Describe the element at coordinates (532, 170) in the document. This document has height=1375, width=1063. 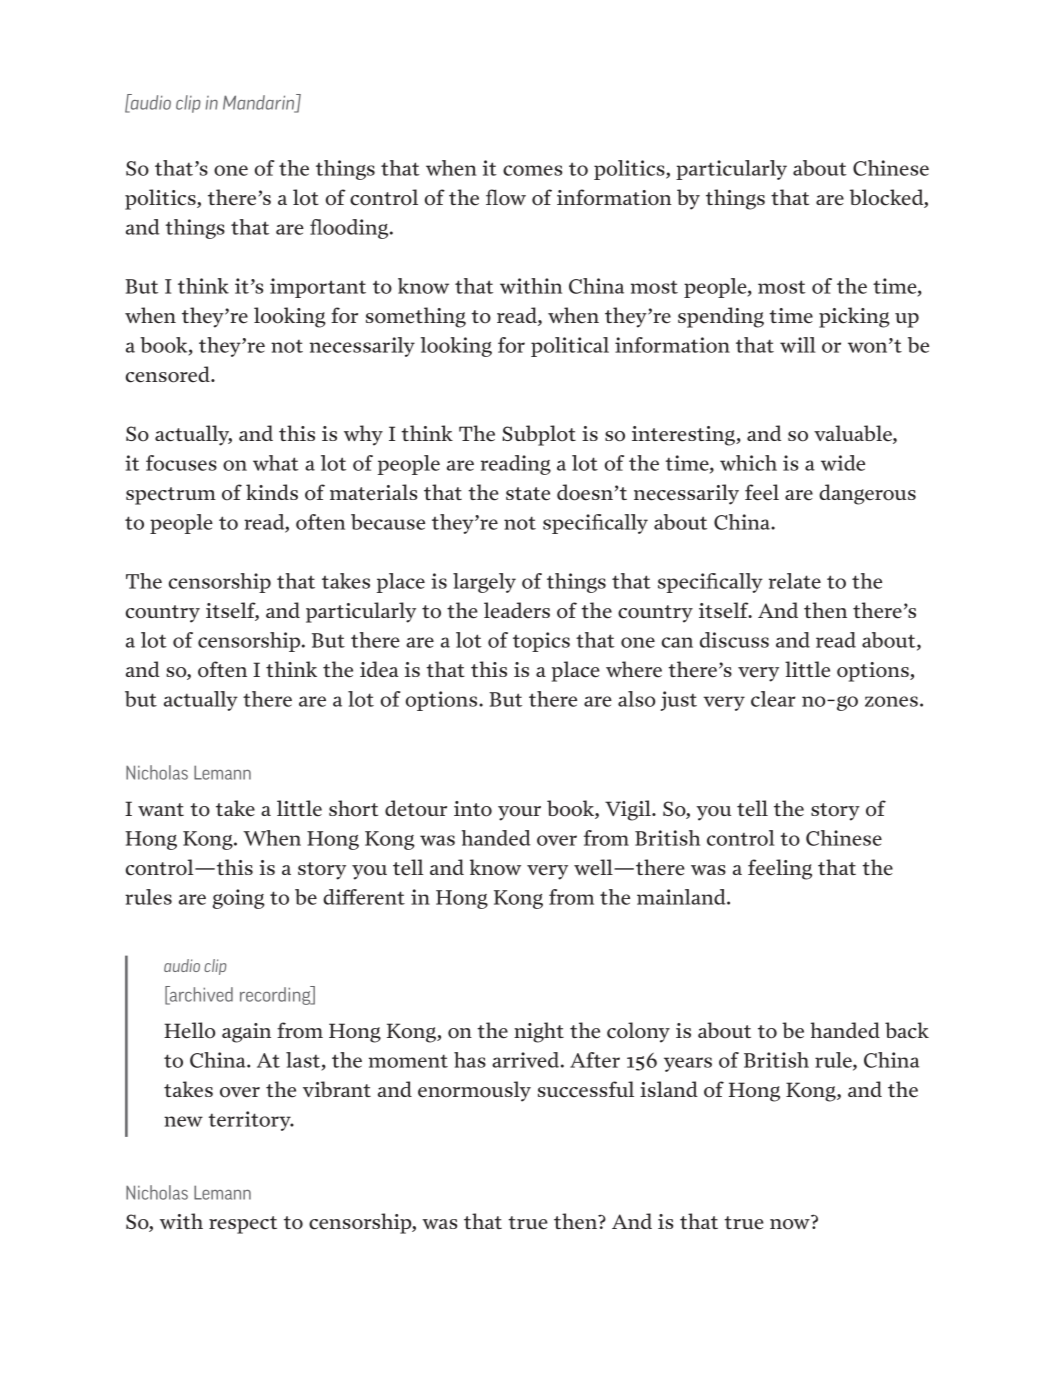
I see `comes` at that location.
